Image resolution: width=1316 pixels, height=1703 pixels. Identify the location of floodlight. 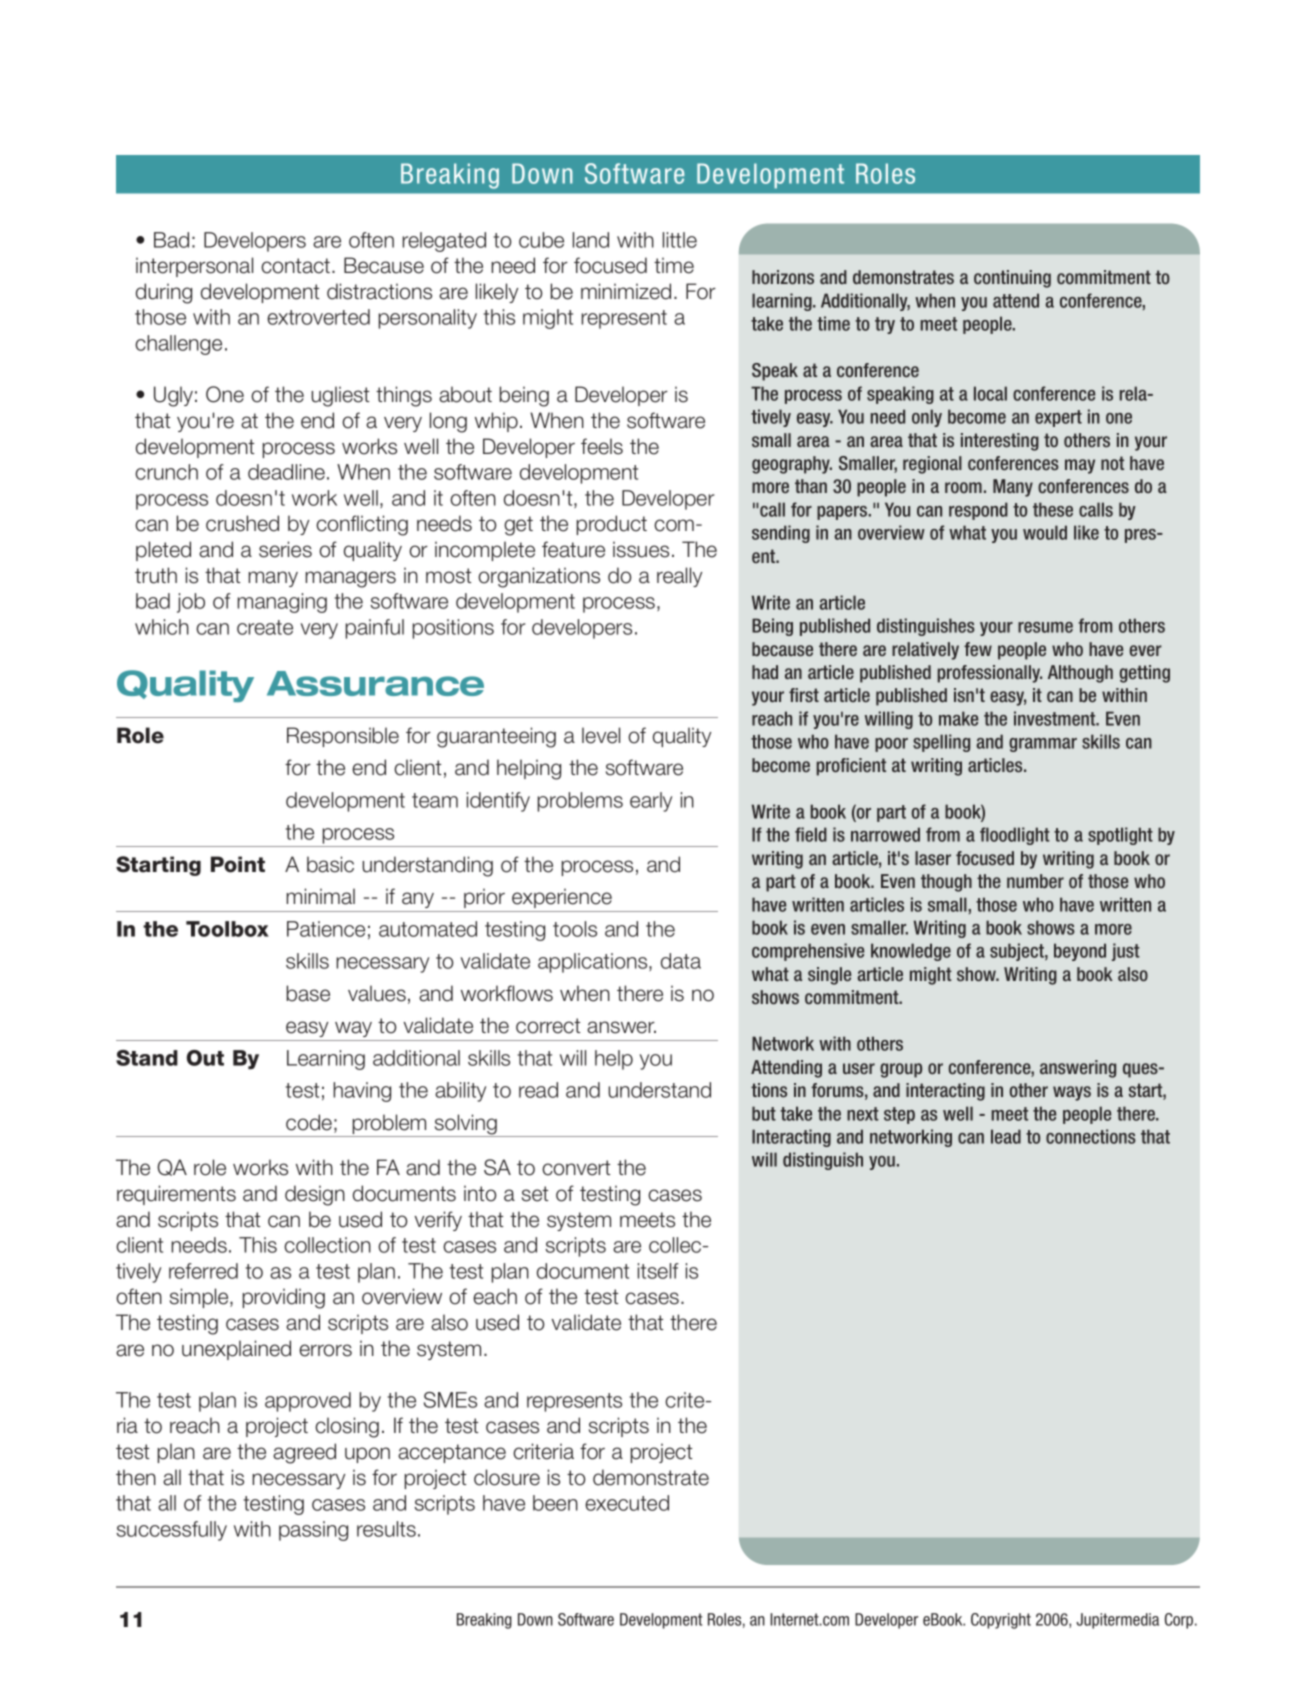
(1015, 836).
